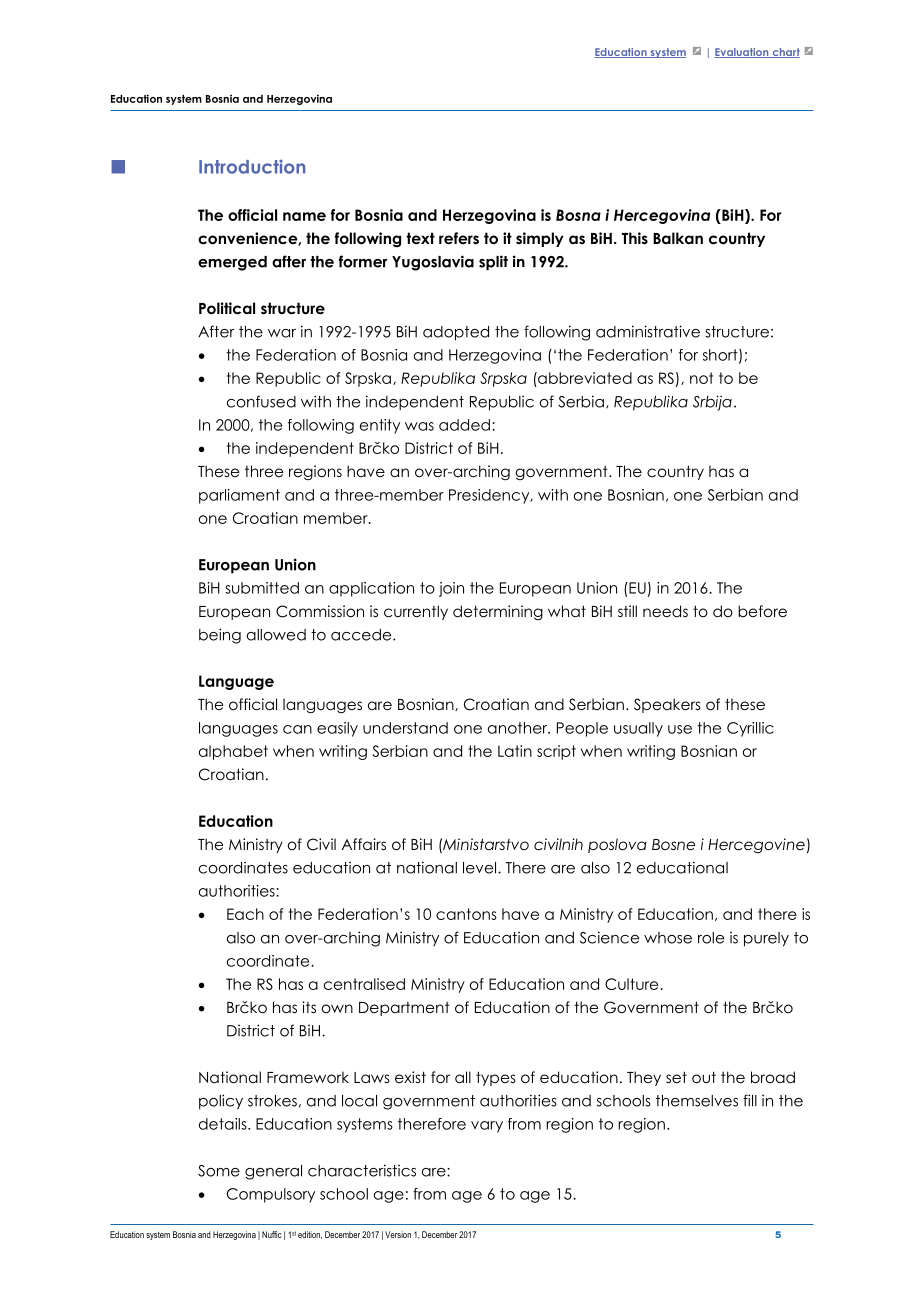 Image resolution: width=924 pixels, height=1308 pixels. What do you see at coordinates (276, 635) in the image?
I see `allowed` at bounding box center [276, 635].
